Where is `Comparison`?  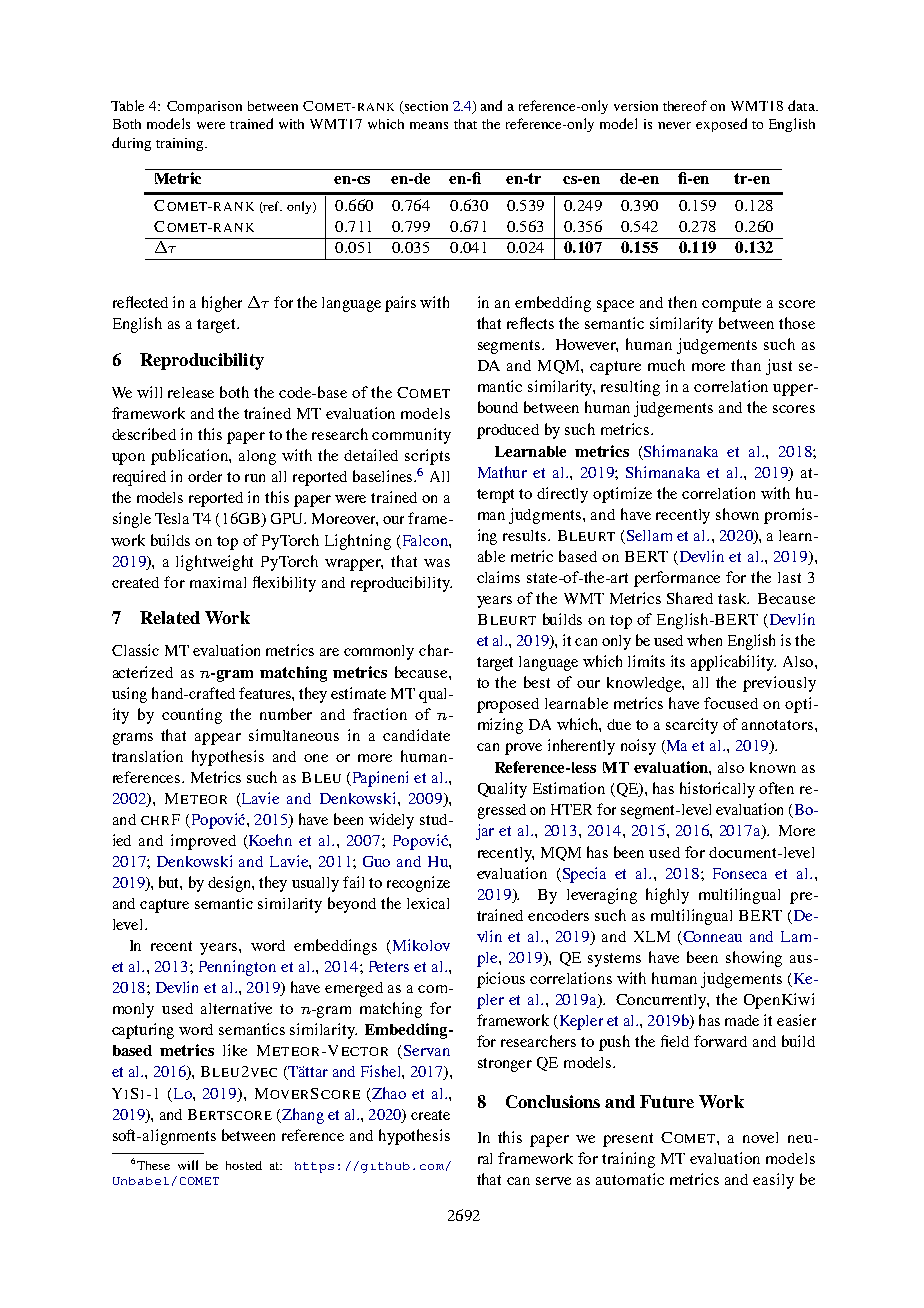 Comparison is located at coordinates (204, 107).
